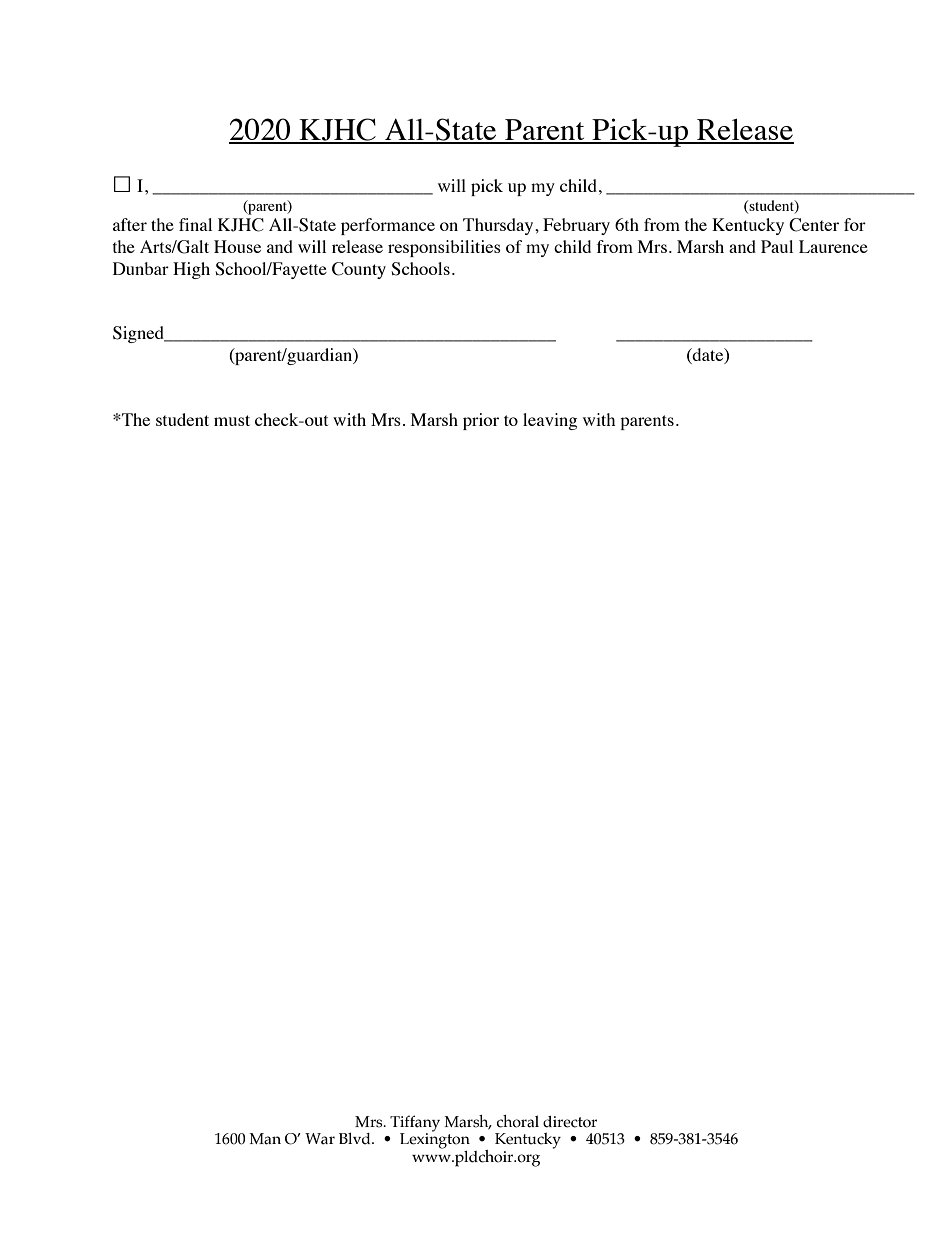  I want to click on must, so click(232, 420).
